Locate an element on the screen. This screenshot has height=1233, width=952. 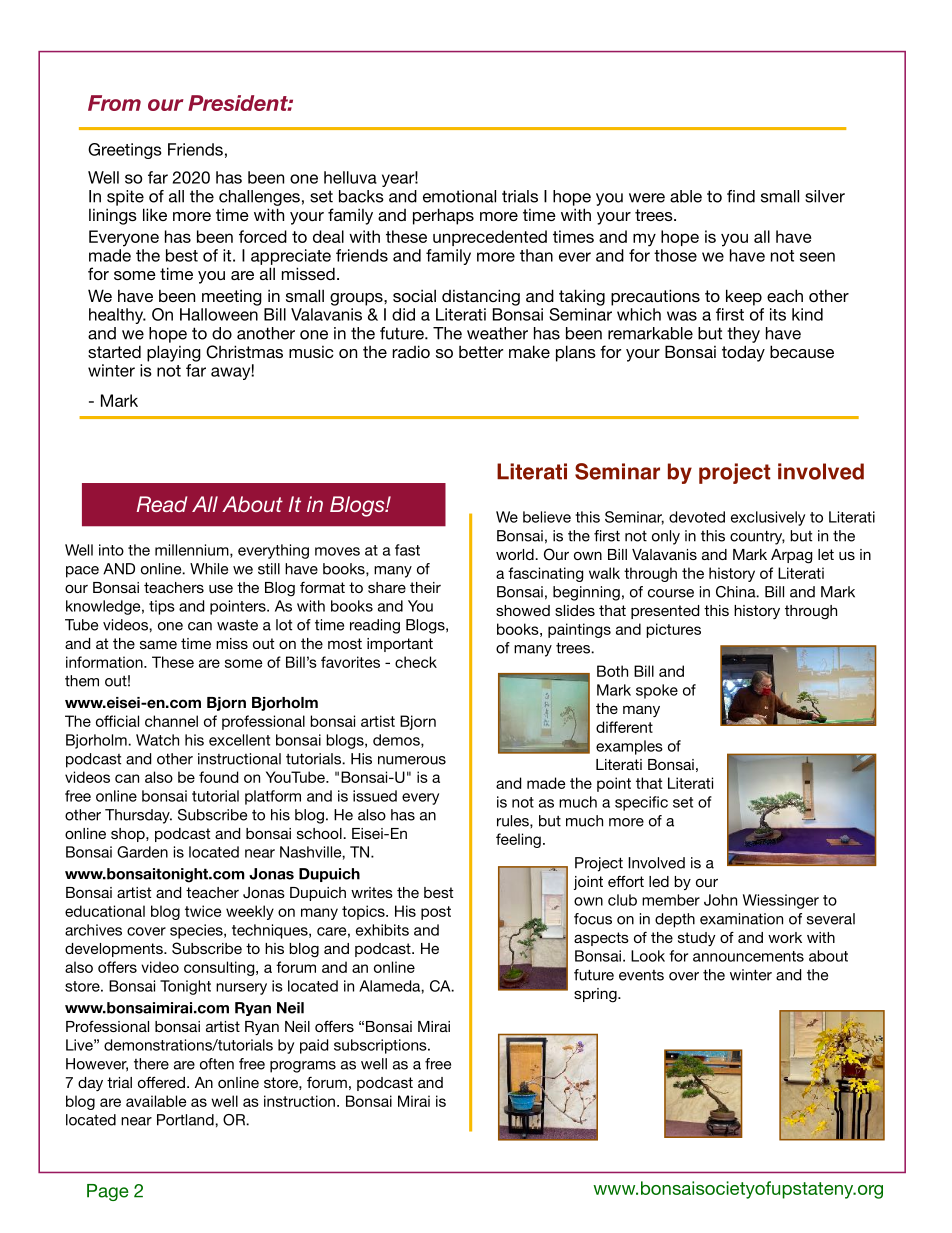
emotional is located at coordinates (459, 196).
